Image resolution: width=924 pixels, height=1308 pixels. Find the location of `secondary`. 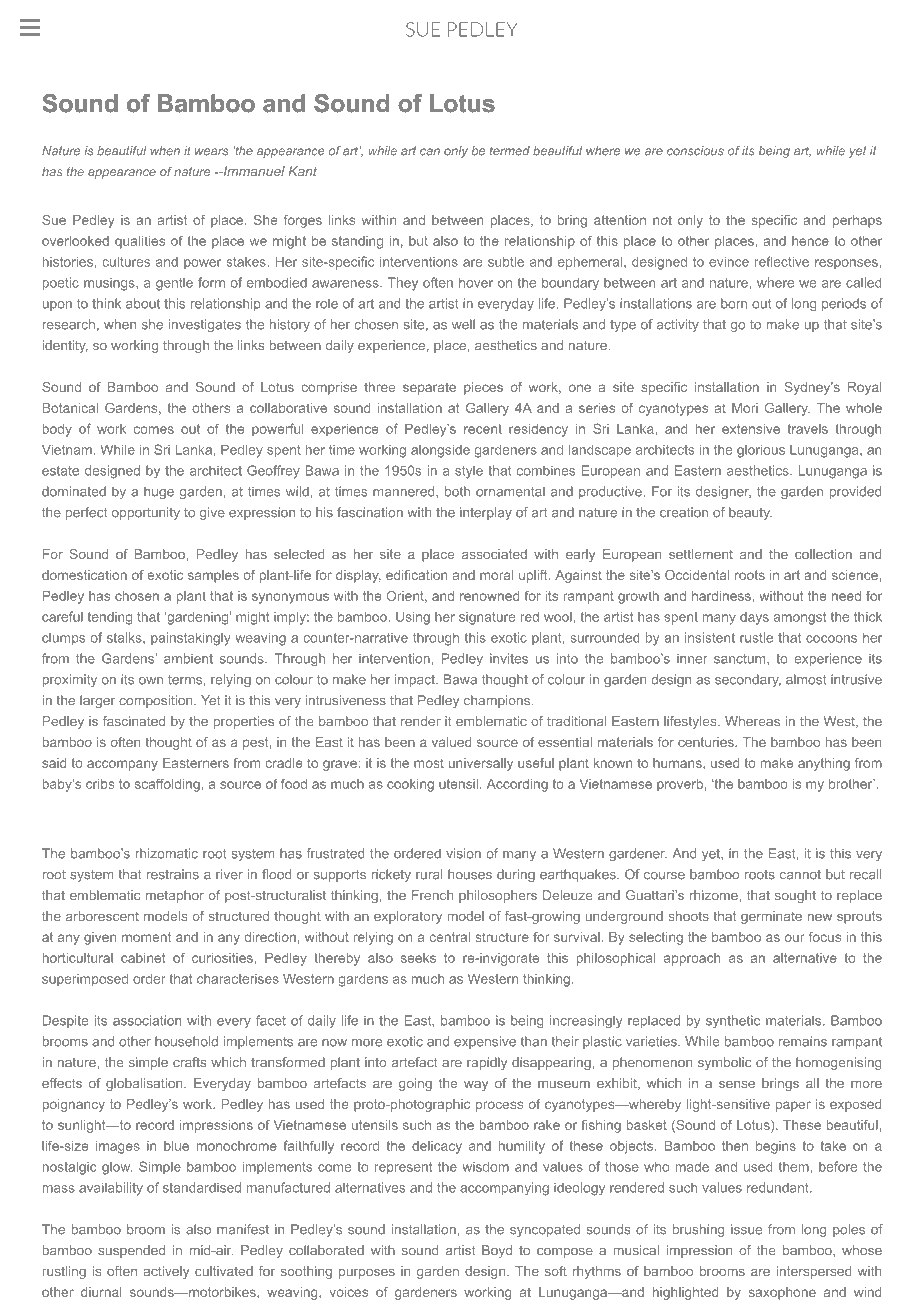

secondary is located at coordinates (748, 680).
